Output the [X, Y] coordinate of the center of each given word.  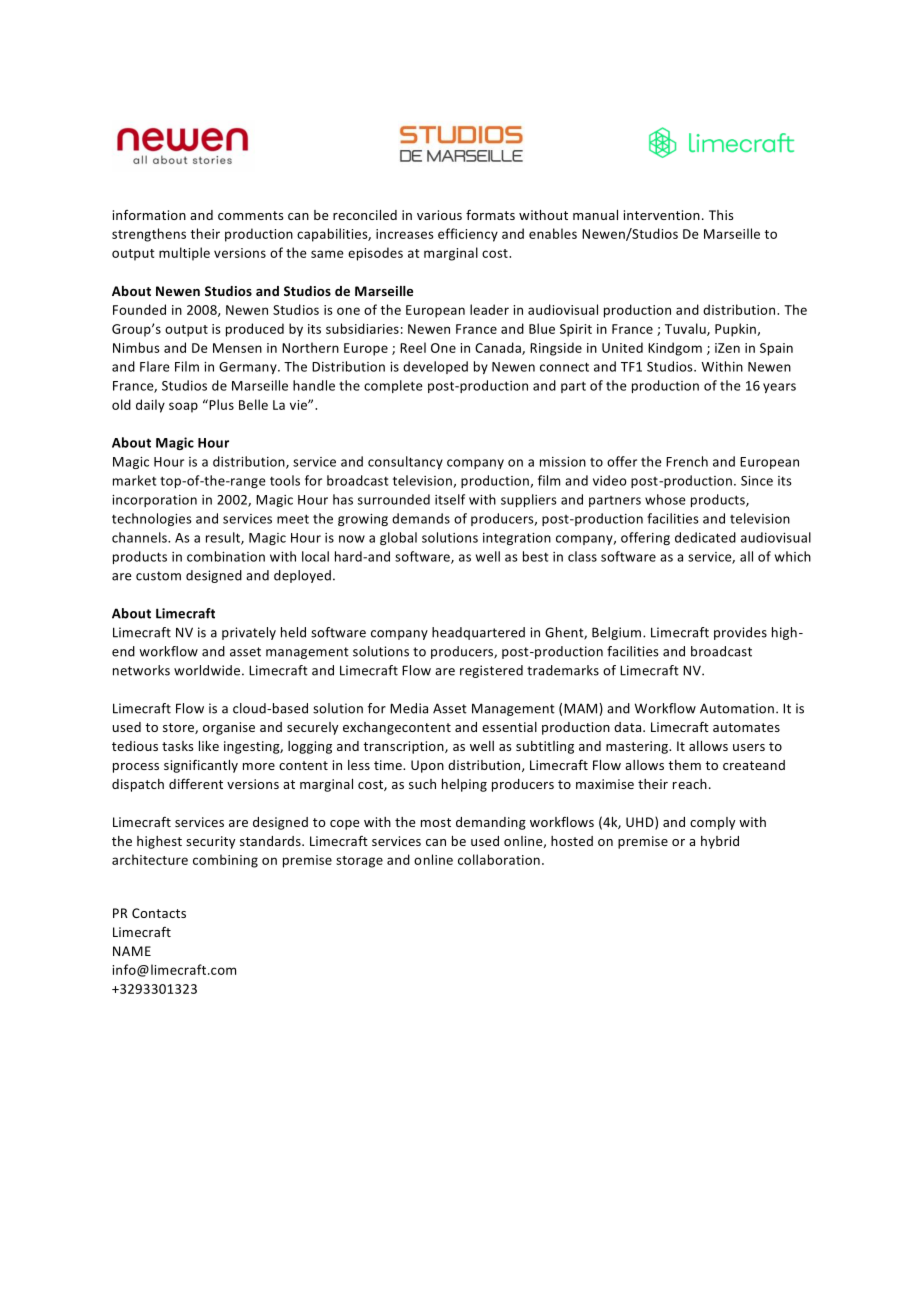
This [721, 215]
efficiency [468, 235]
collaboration [499, 859]
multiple [184, 254]
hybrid [720, 842]
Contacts [159, 913]
